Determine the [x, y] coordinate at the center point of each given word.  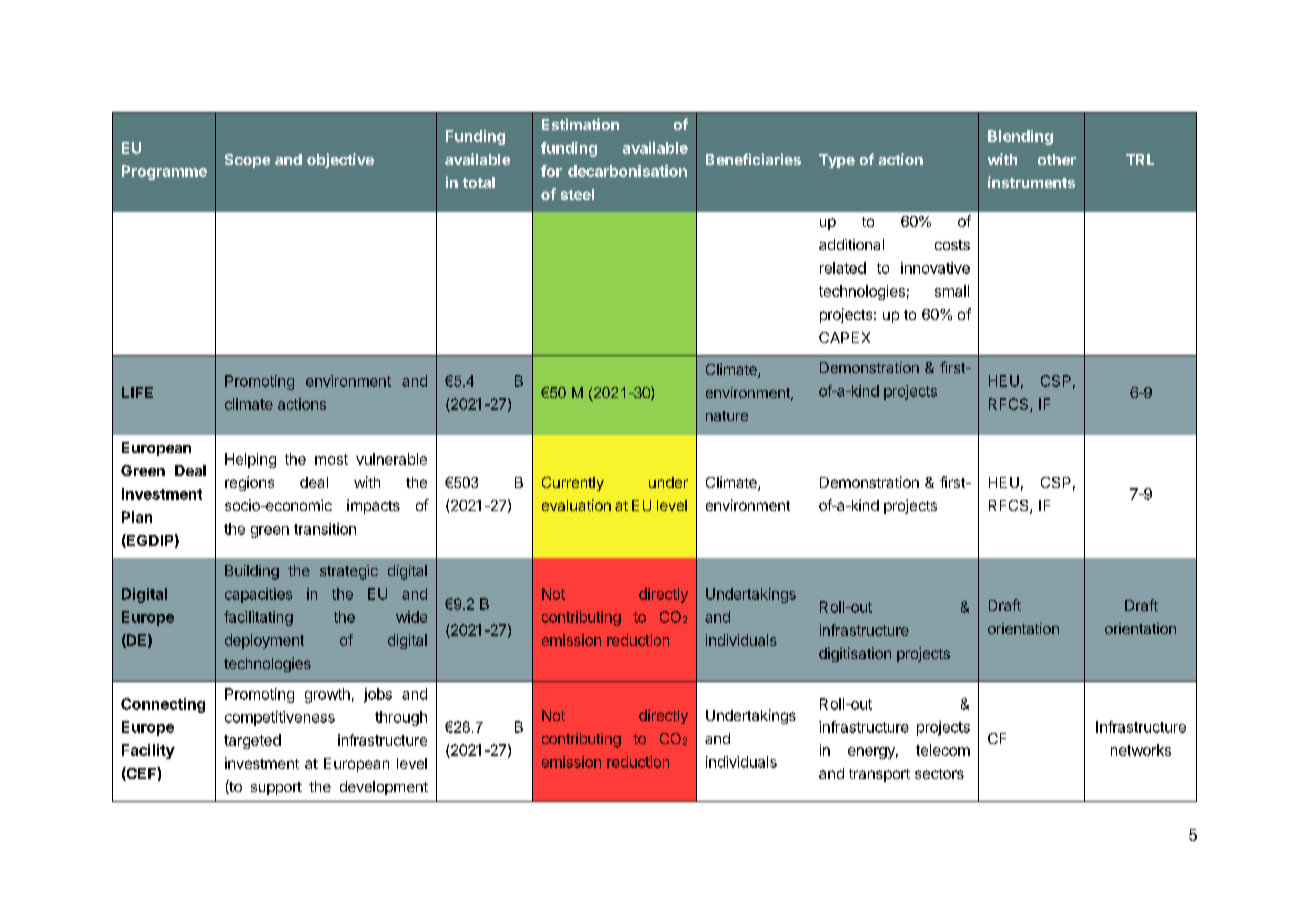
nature [727, 416]
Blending [1020, 137]
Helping [250, 460]
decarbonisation [627, 171]
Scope [247, 161]
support [276, 788]
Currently [573, 484]
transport [879, 775]
